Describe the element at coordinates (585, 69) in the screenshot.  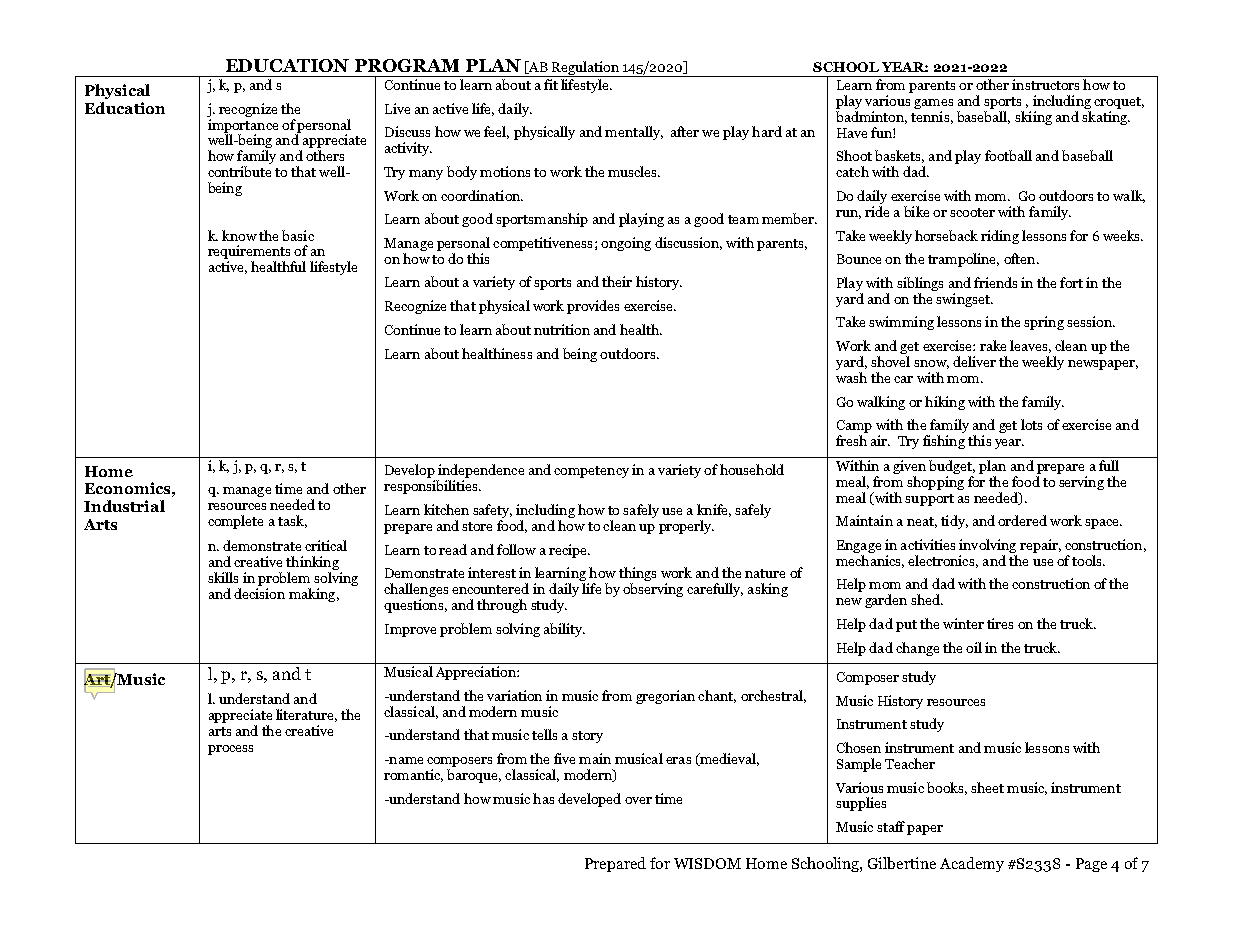
I see `Regulation` at that location.
